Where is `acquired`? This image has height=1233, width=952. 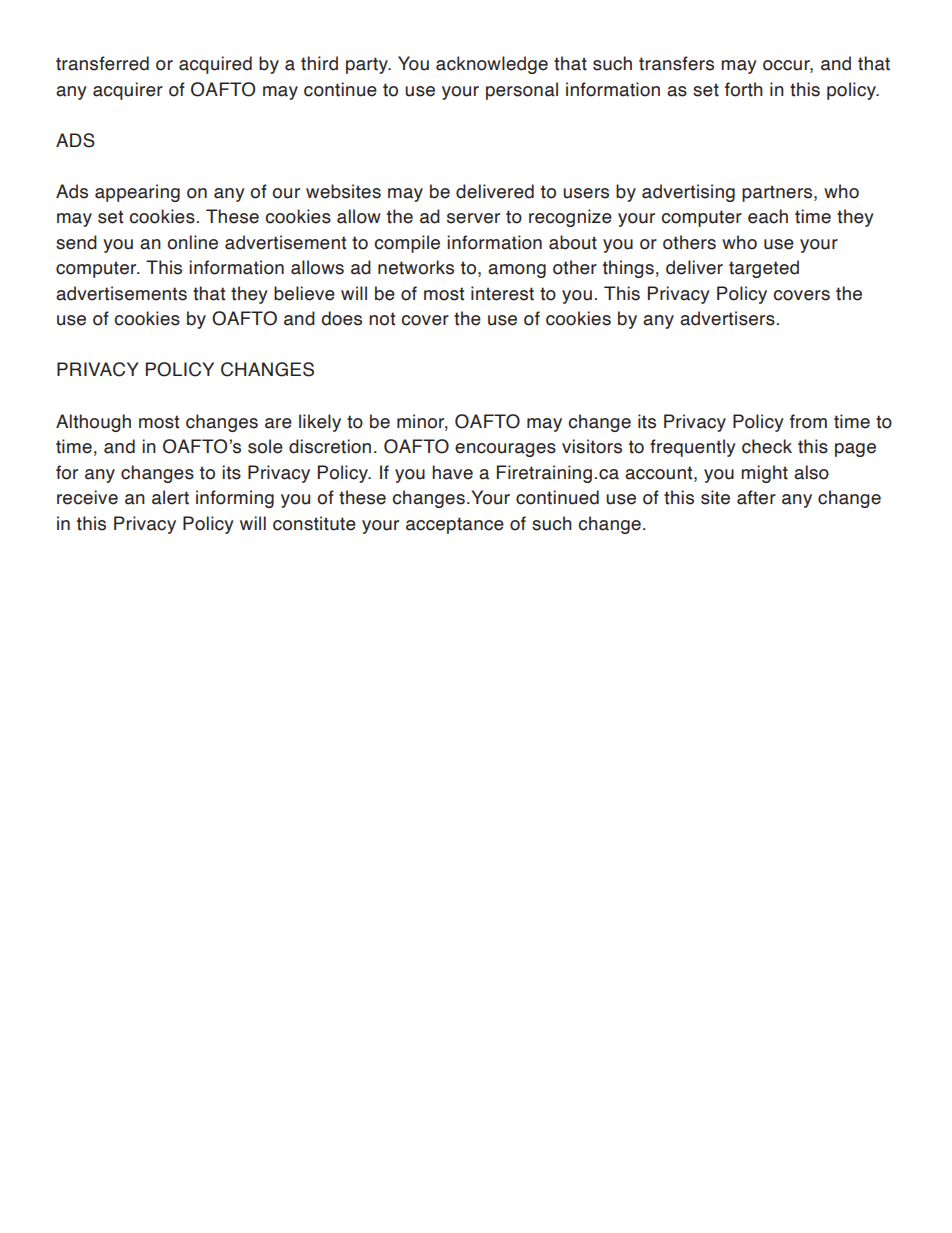
acquired is located at coordinates (215, 65).
